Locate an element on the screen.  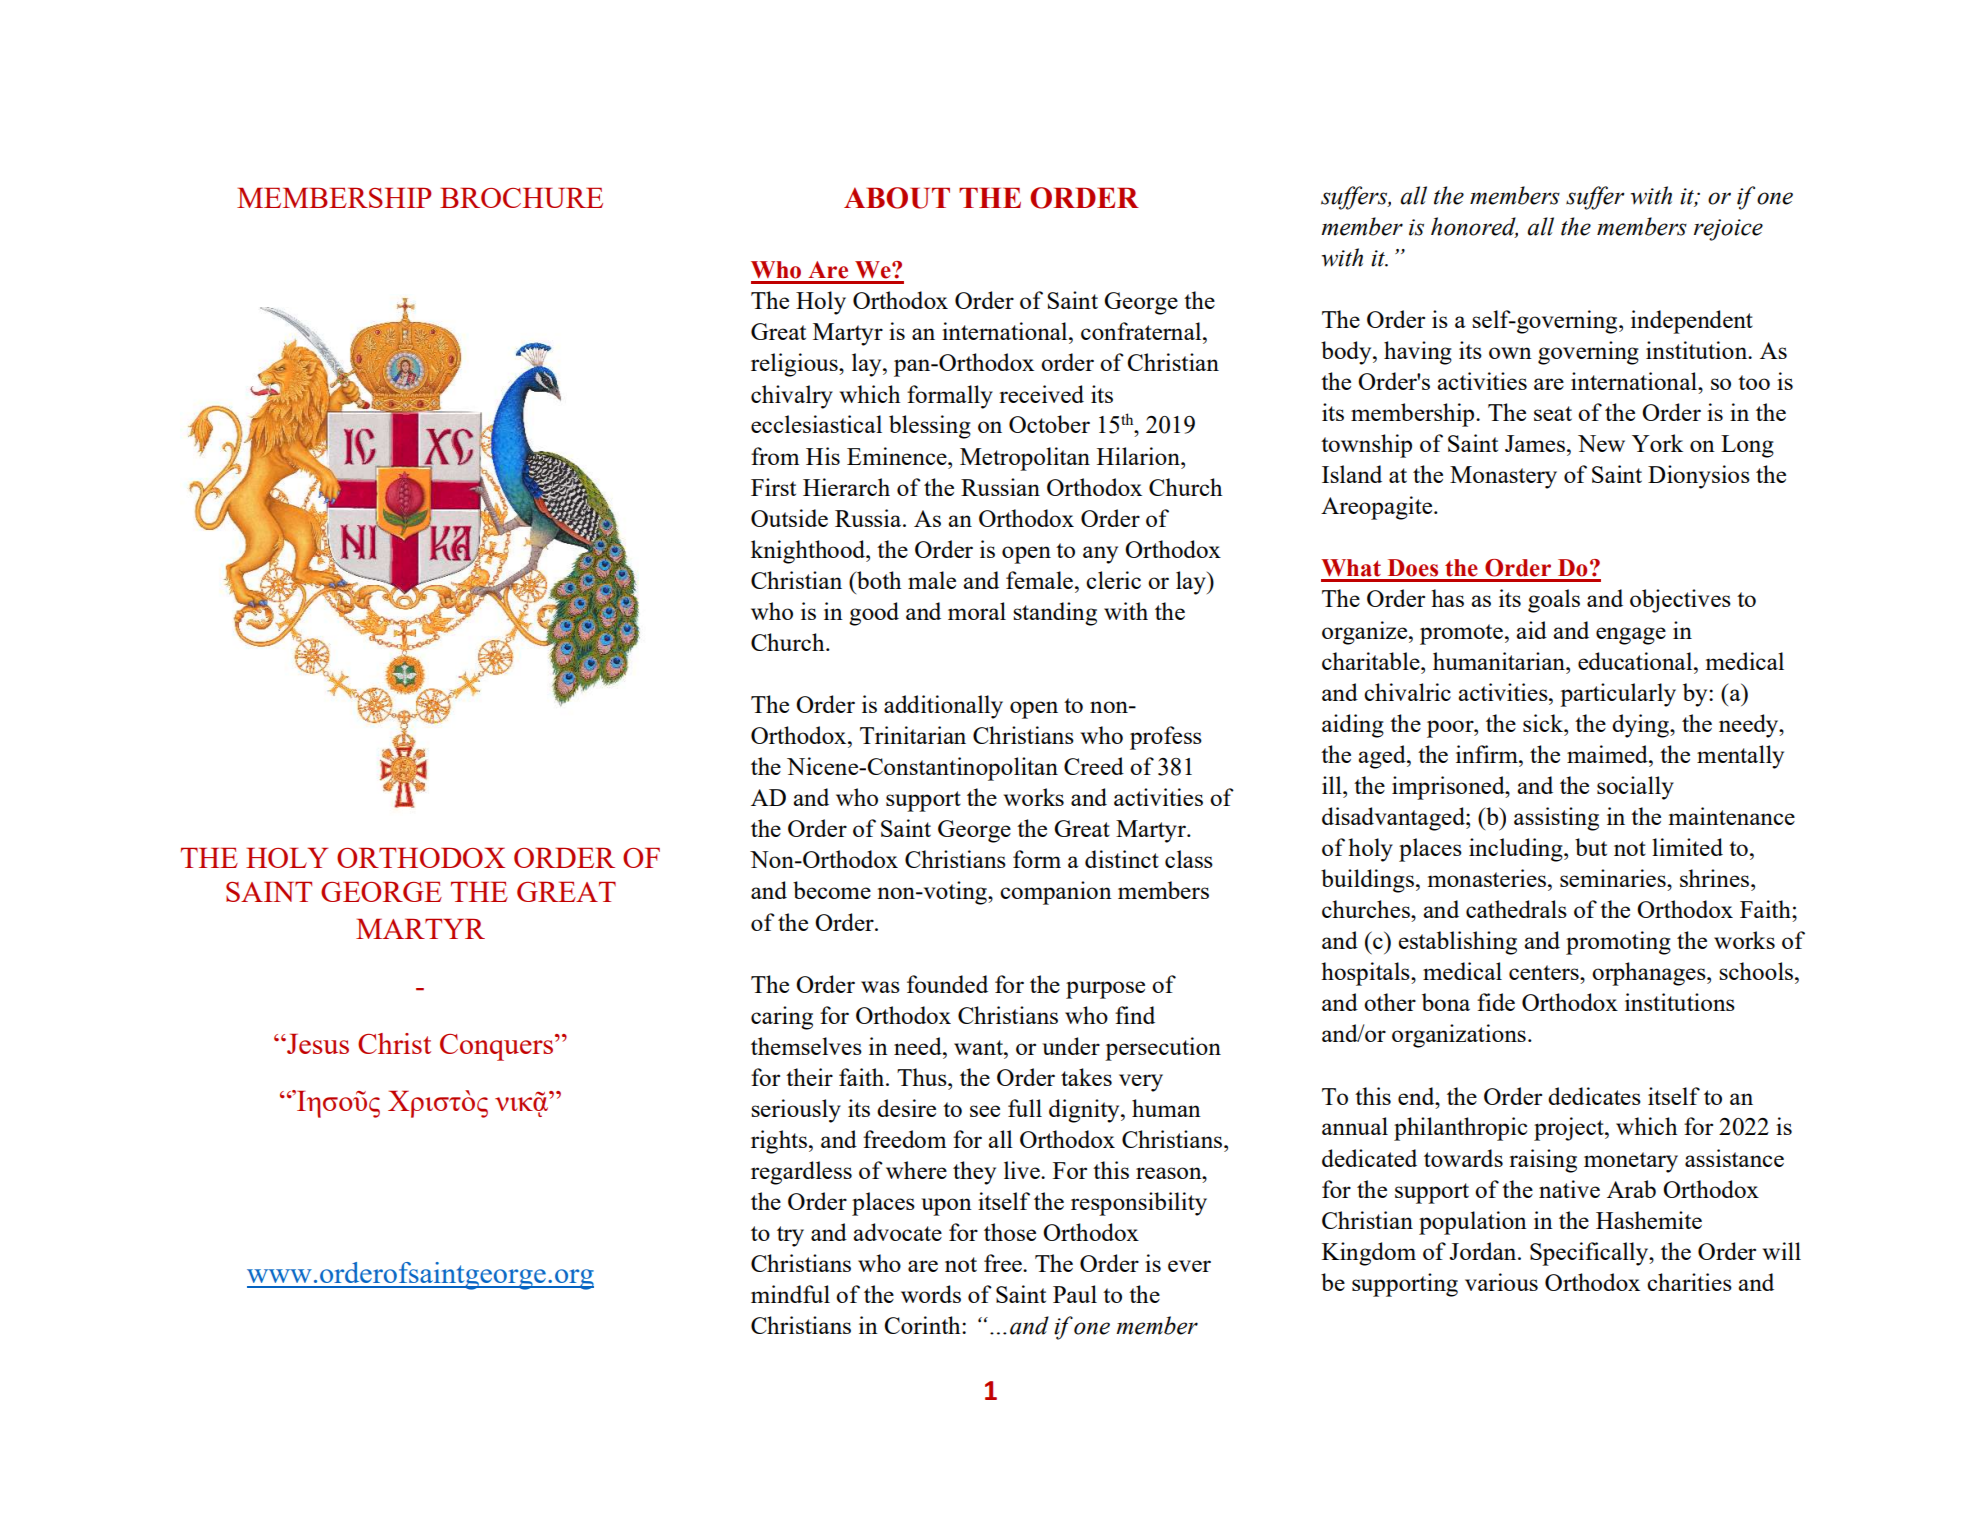
companion is located at coordinates (1056, 893).
